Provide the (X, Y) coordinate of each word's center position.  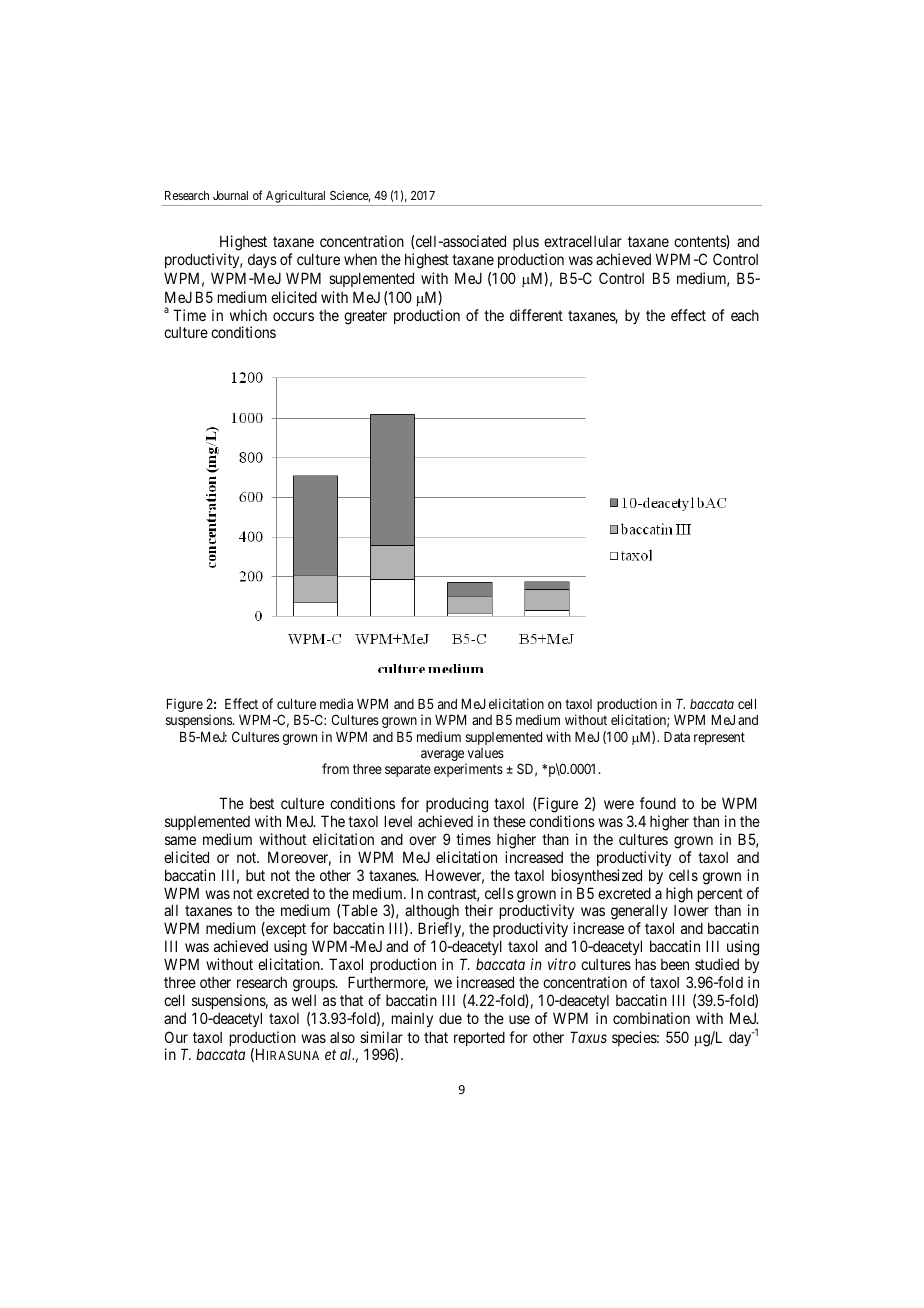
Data (677, 737)
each (745, 315)
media (336, 703)
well (304, 1000)
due (450, 1018)
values (485, 753)
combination (651, 1018)
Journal (230, 195)
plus (526, 243)
